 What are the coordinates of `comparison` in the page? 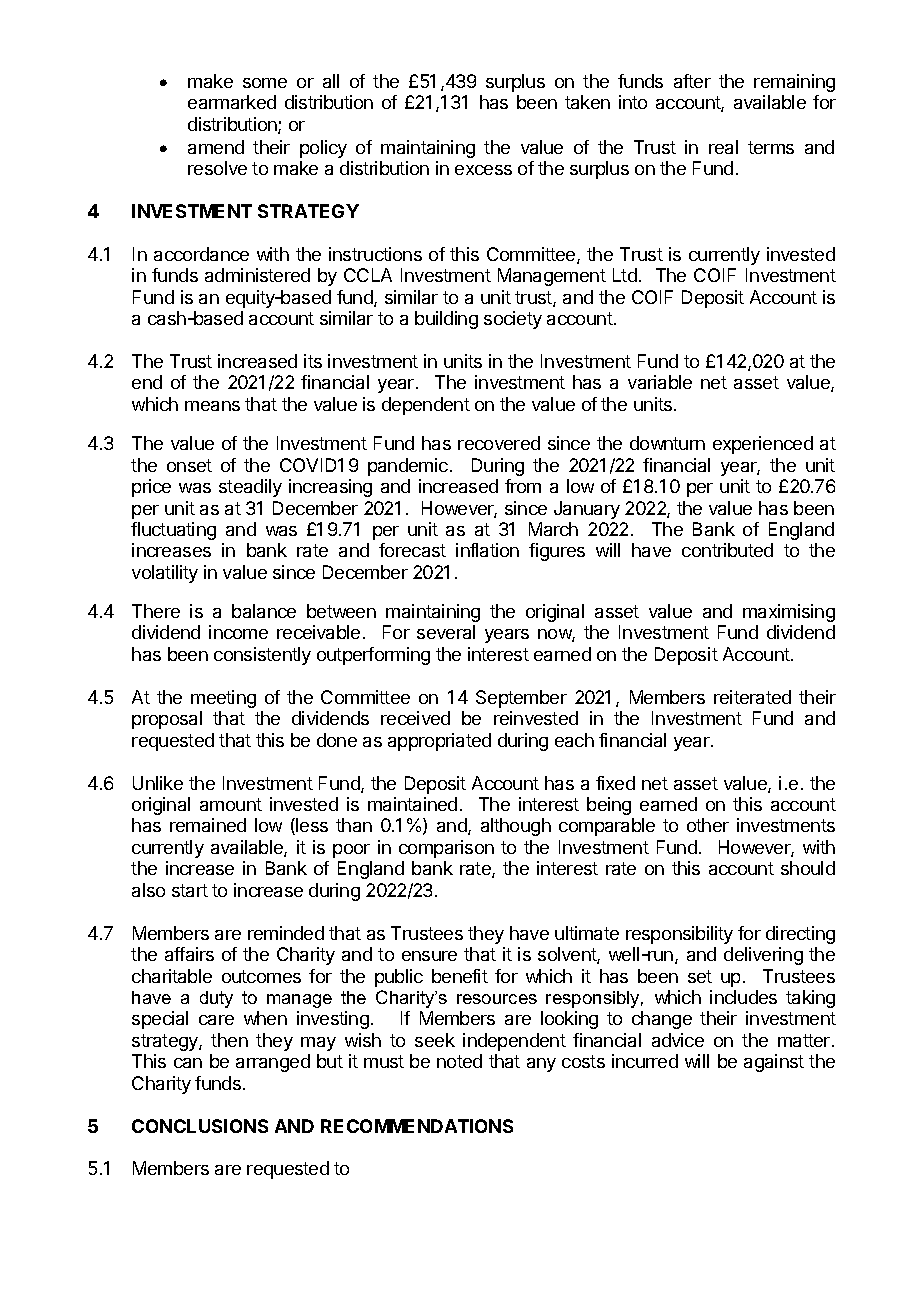 It's located at (446, 849).
